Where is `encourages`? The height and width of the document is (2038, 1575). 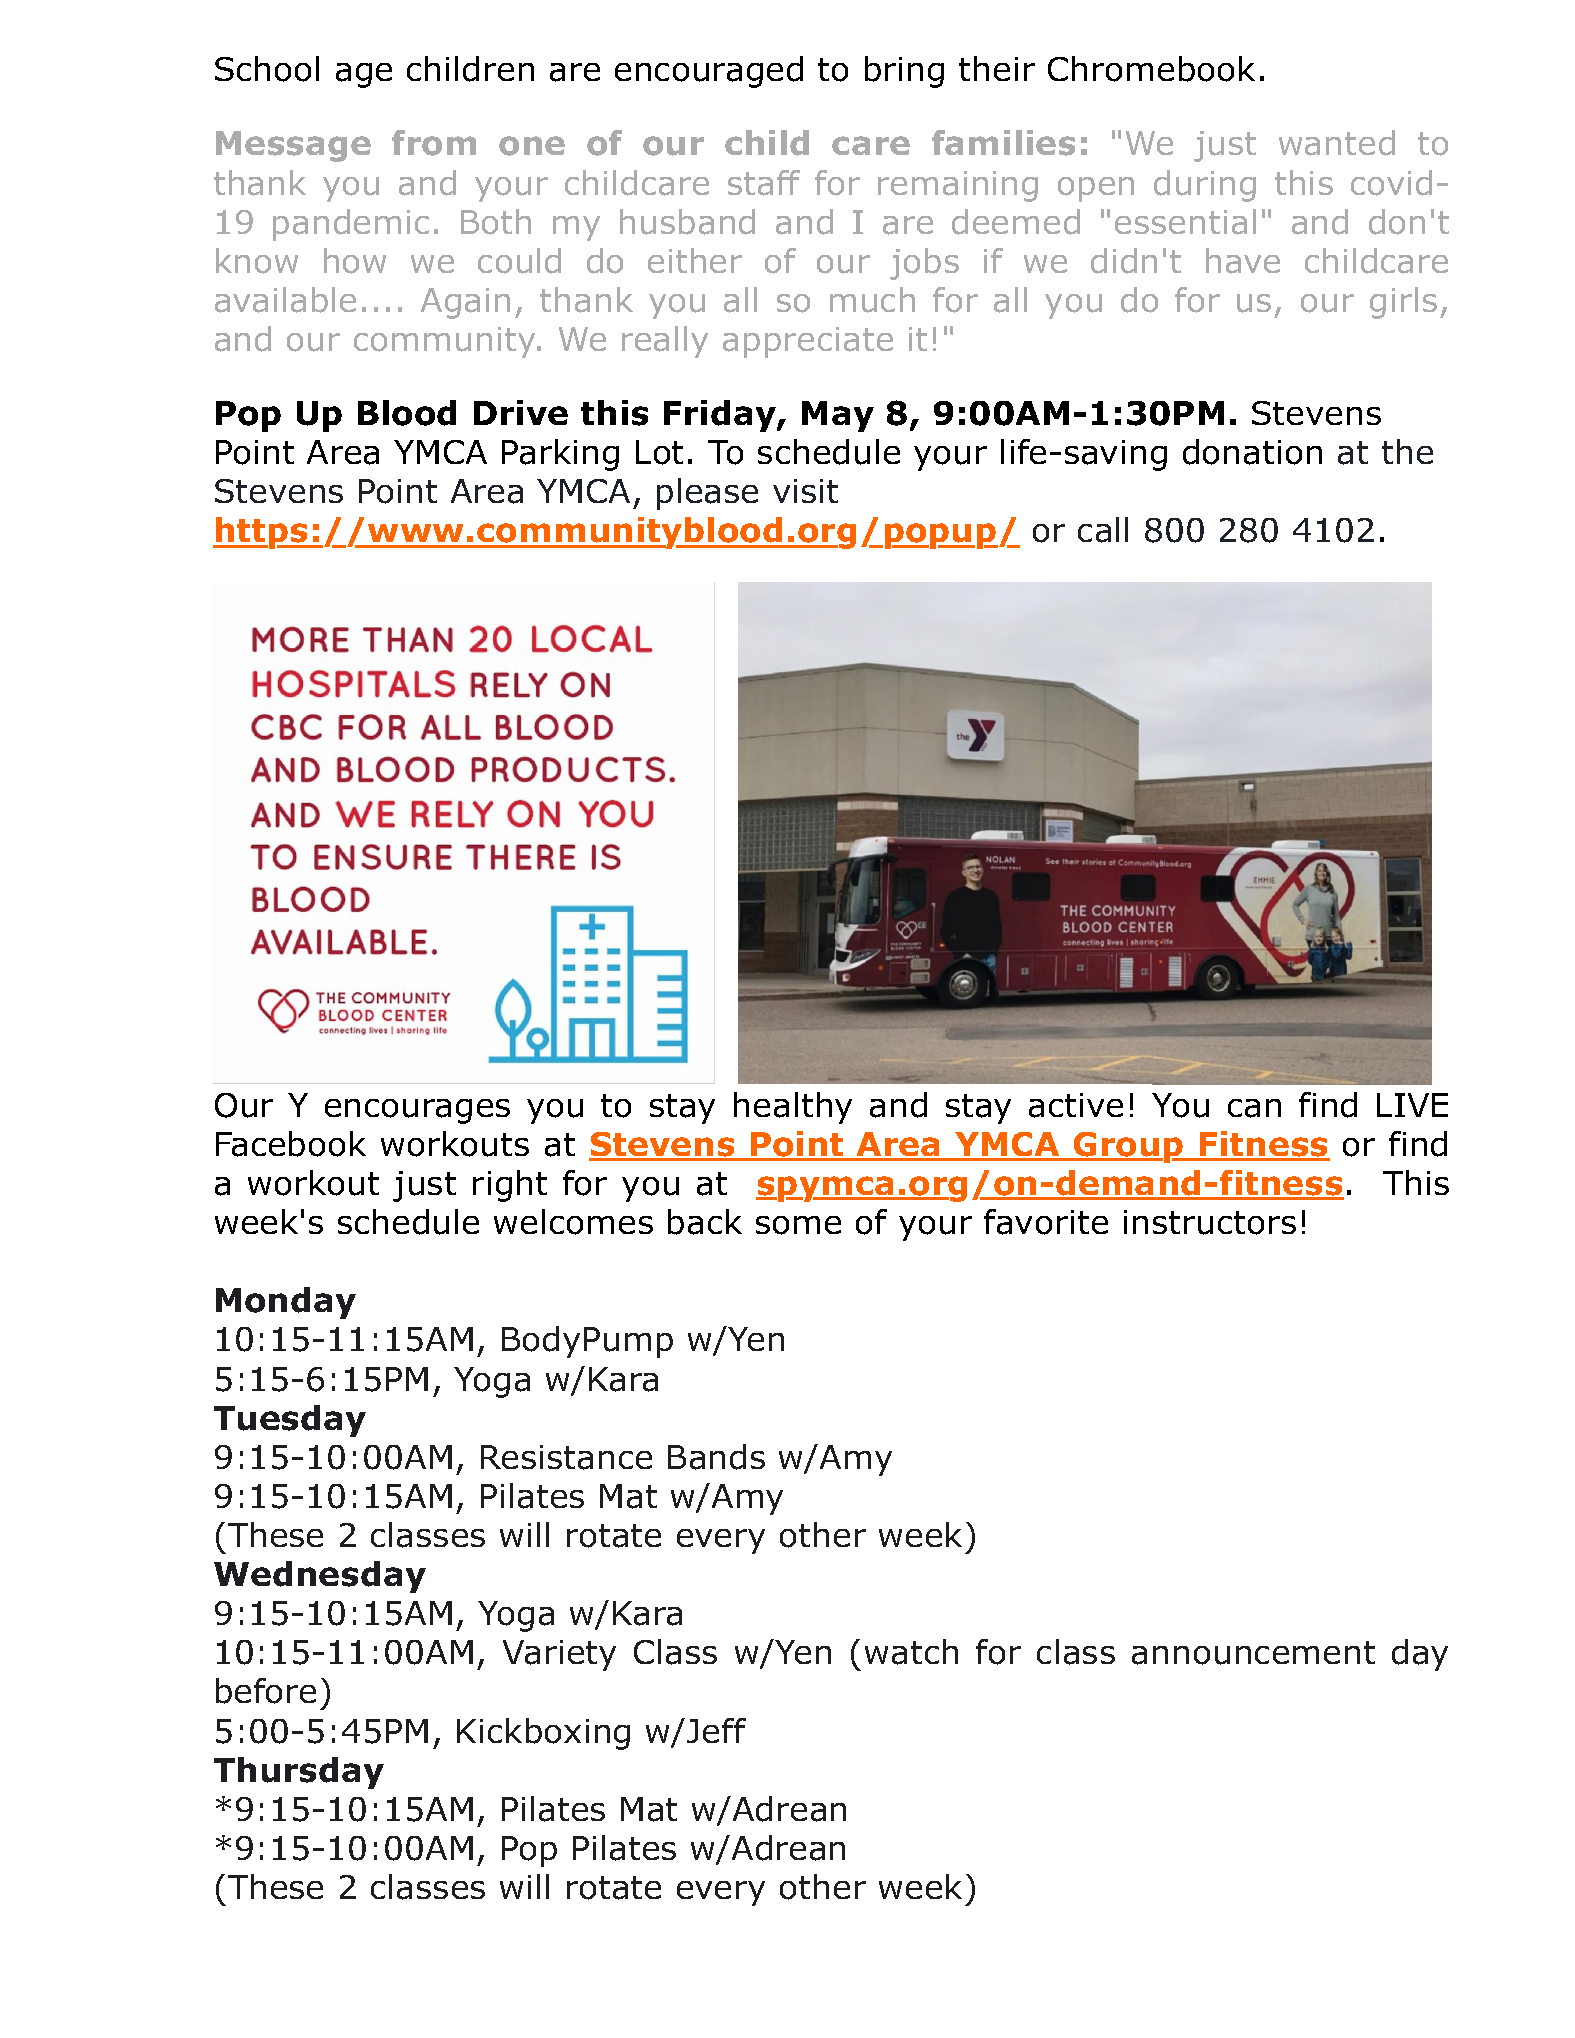 encourages is located at coordinates (417, 1111).
